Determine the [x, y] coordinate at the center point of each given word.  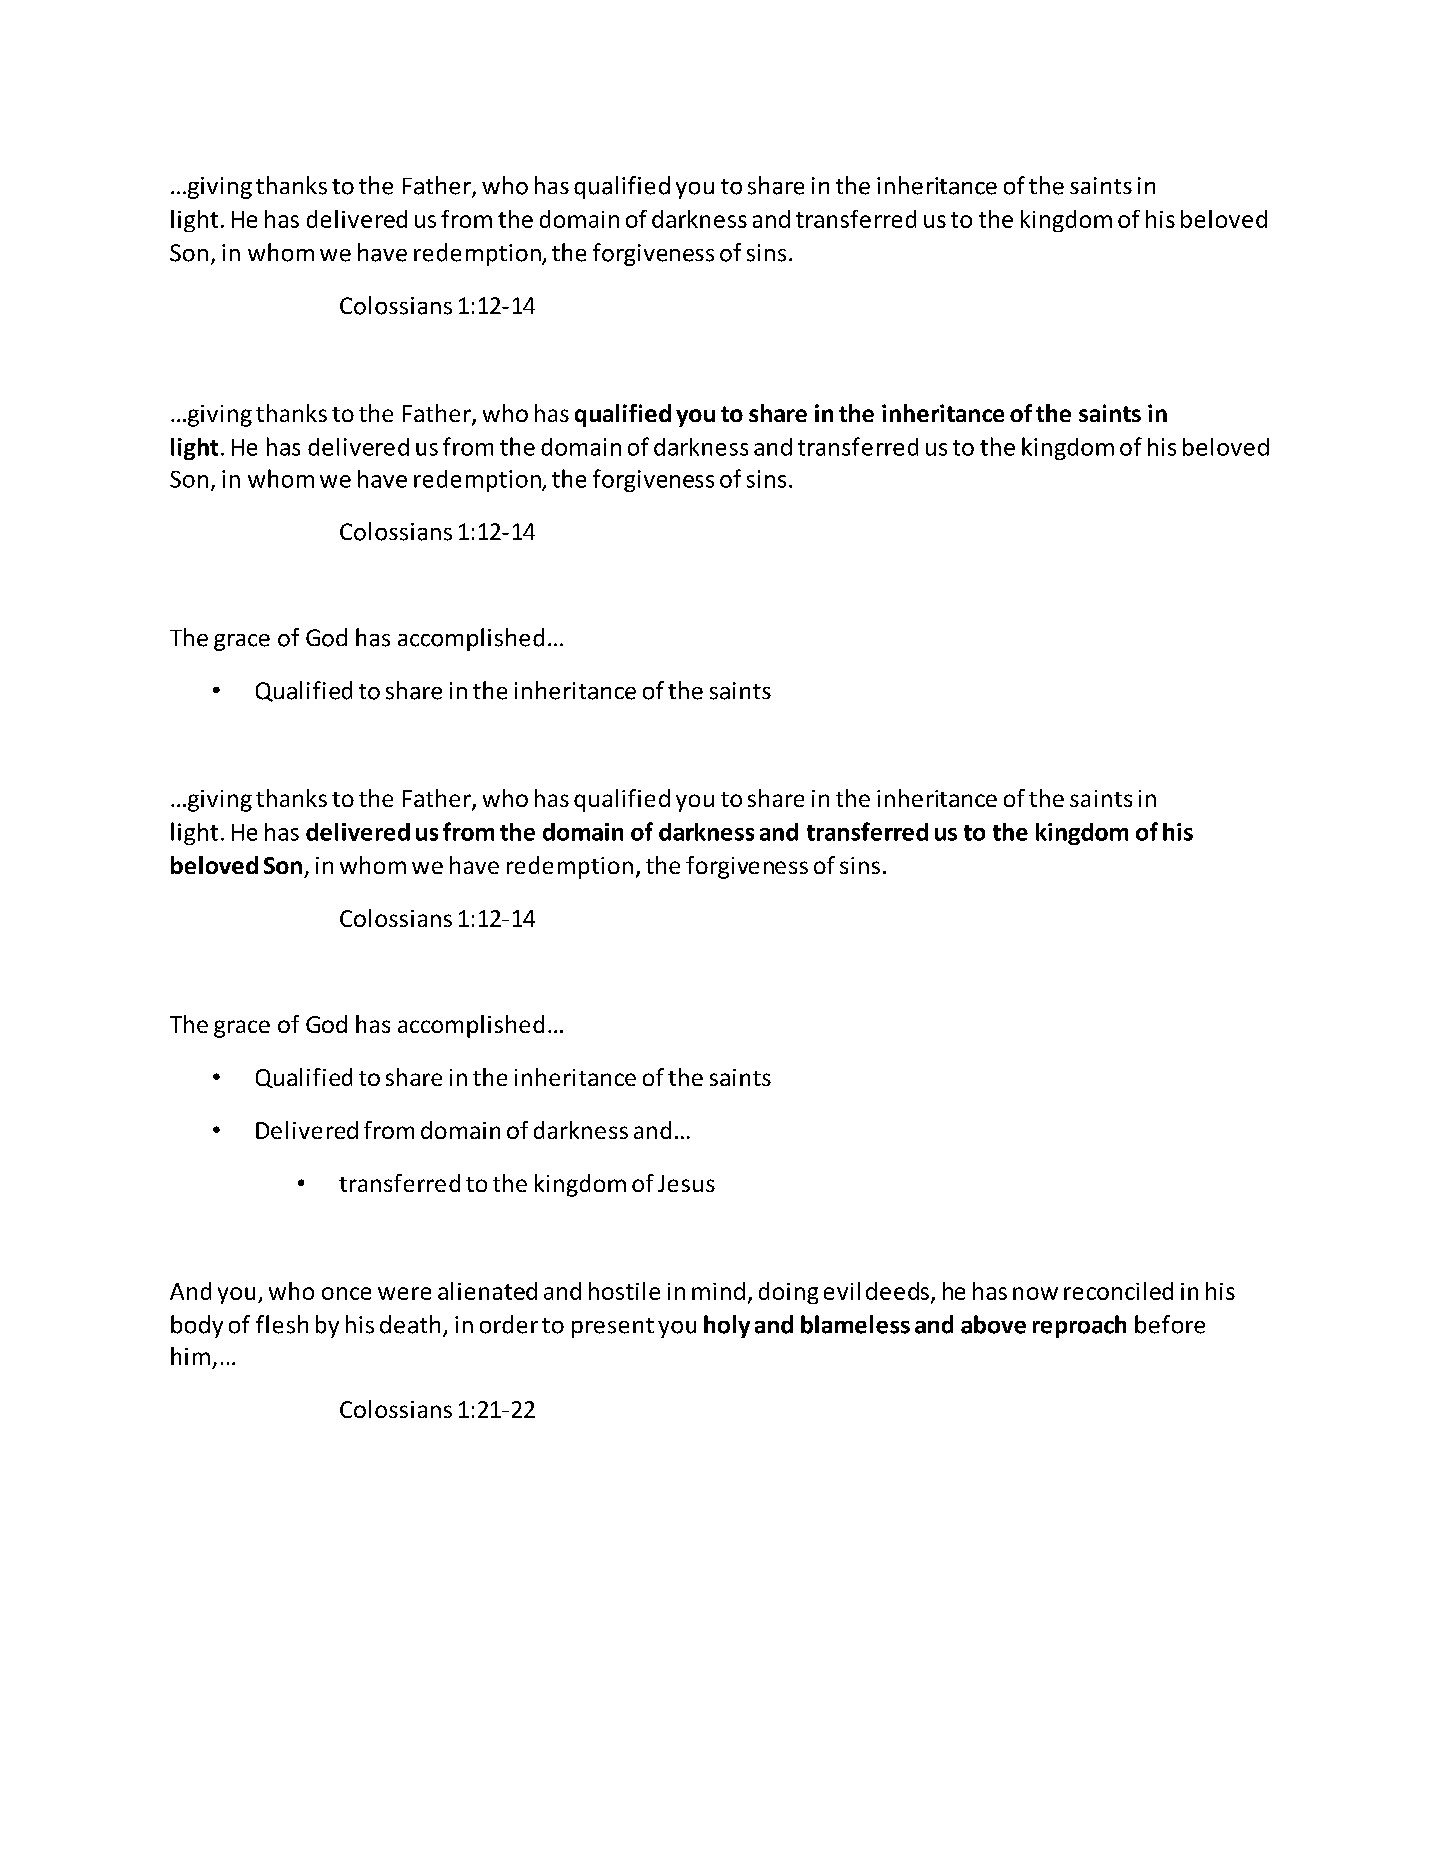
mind [718, 1291]
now [1035, 1293]
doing [788, 1293]
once [346, 1293]
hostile [624, 1291]
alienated [487, 1291]
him [190, 1356]
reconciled [1118, 1291]
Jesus [686, 1183]
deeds [897, 1291]
